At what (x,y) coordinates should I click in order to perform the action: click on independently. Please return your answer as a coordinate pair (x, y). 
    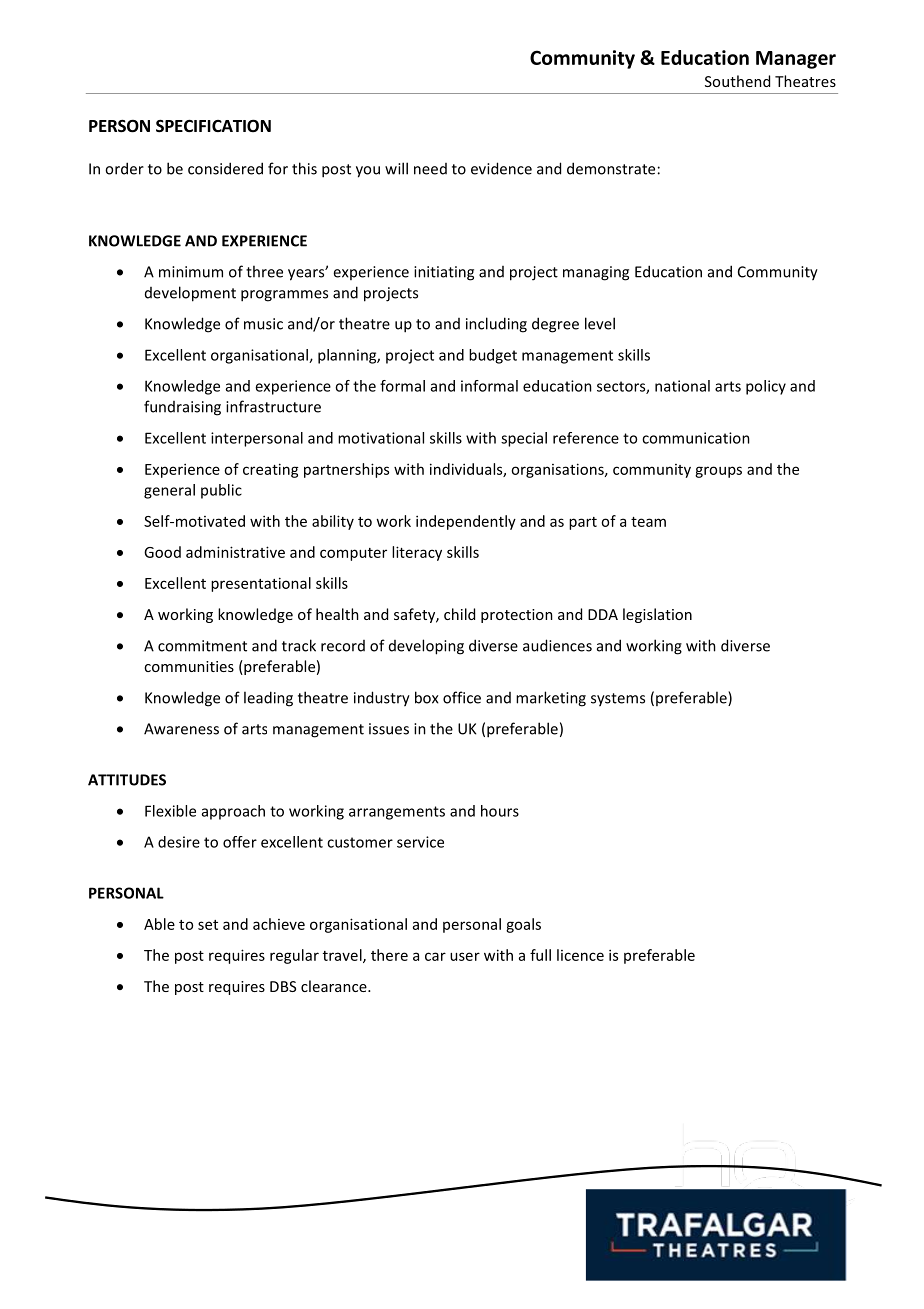
    Looking at the image, I should click on (466, 522).
